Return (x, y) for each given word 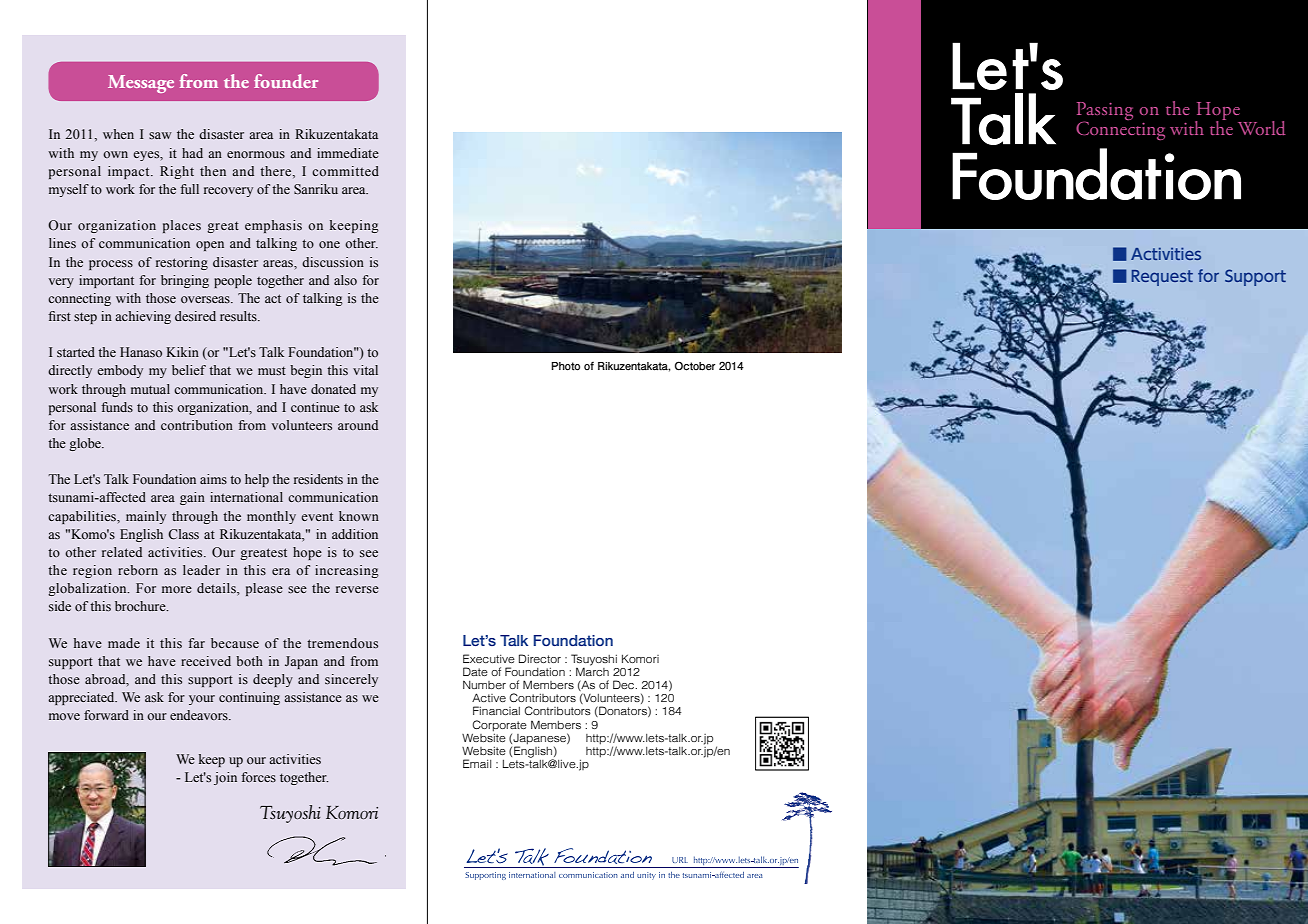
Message (141, 84)
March (592, 670)
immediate (348, 153)
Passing (1105, 112)
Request (1162, 278)
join (225, 778)
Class (183, 534)
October (695, 366)
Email (477, 763)
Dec (625, 684)
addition (355, 534)
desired (195, 316)
